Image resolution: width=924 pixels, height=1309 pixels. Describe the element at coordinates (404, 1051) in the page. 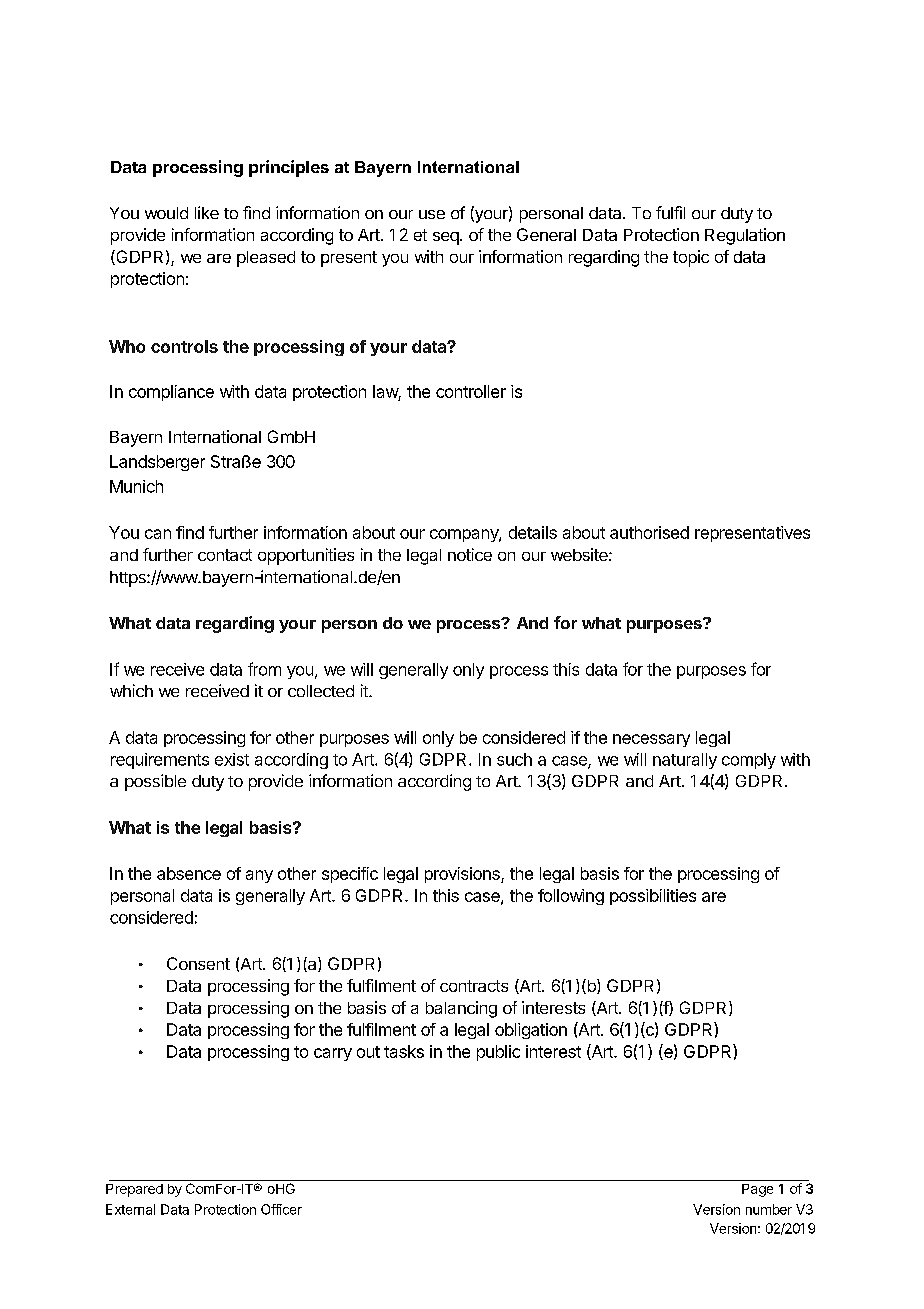

I see `tasks` at that location.
